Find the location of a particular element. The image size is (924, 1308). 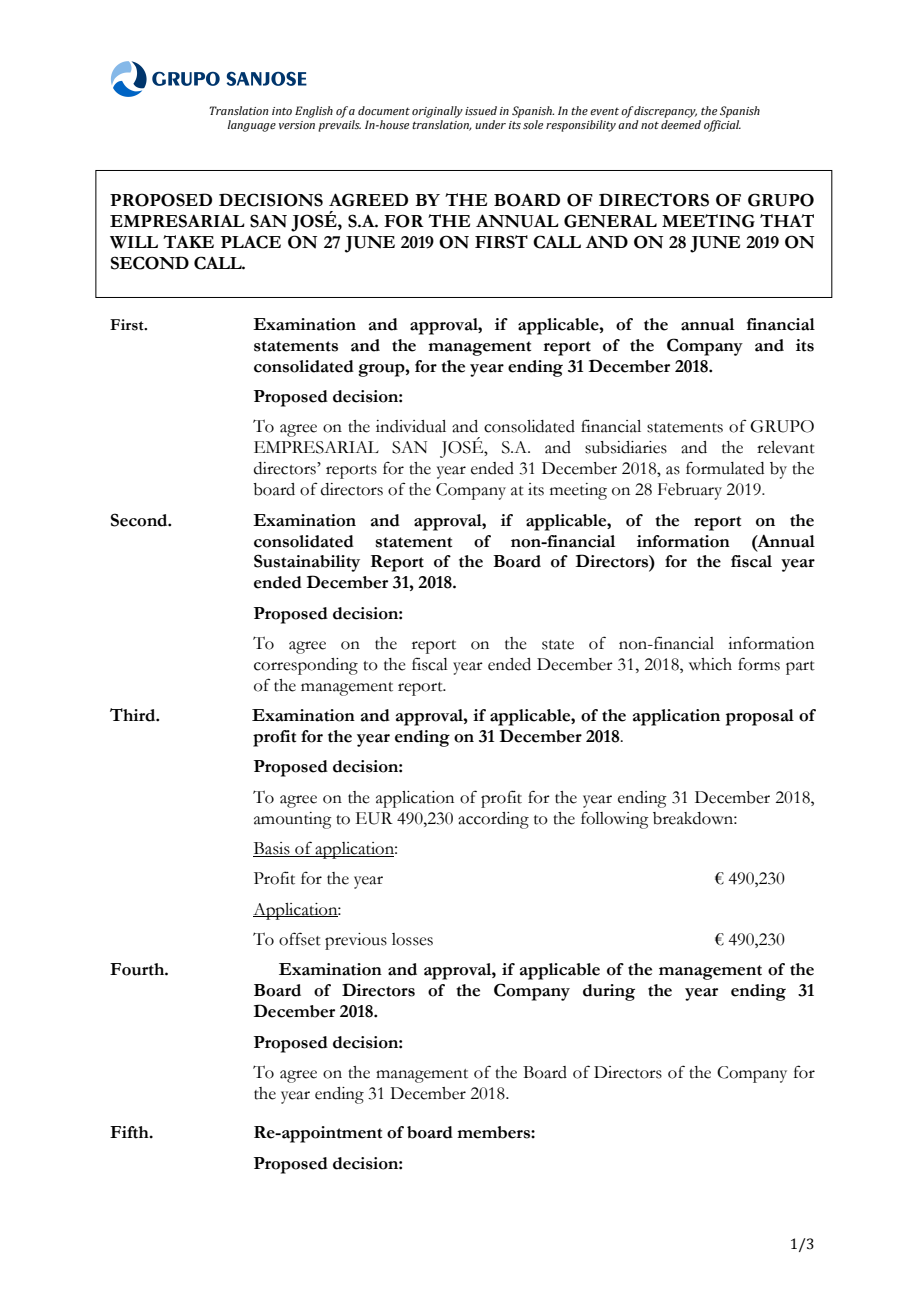

official is located at coordinates (722, 126).
